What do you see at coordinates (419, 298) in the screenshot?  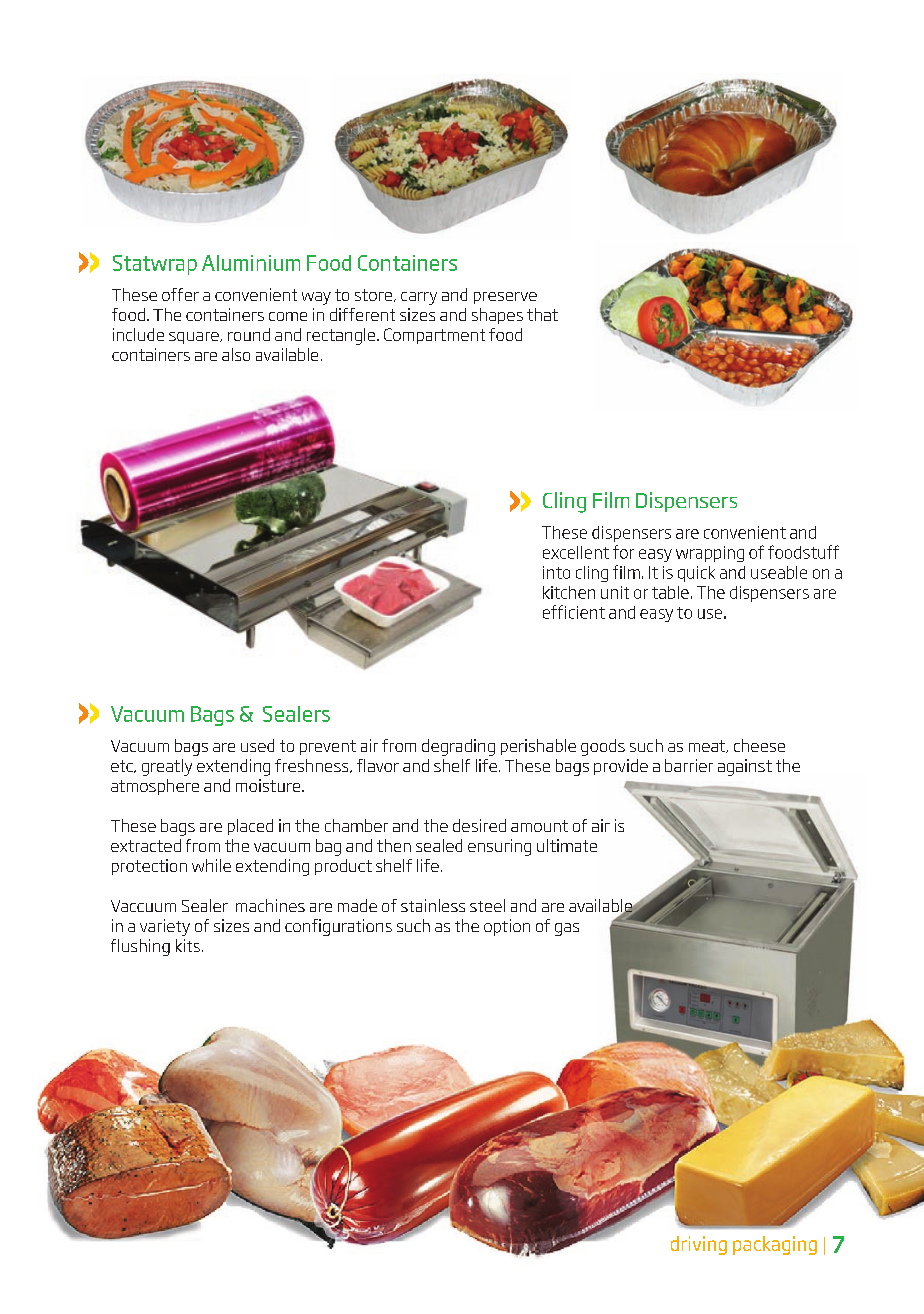 I see `carry` at bounding box center [419, 298].
